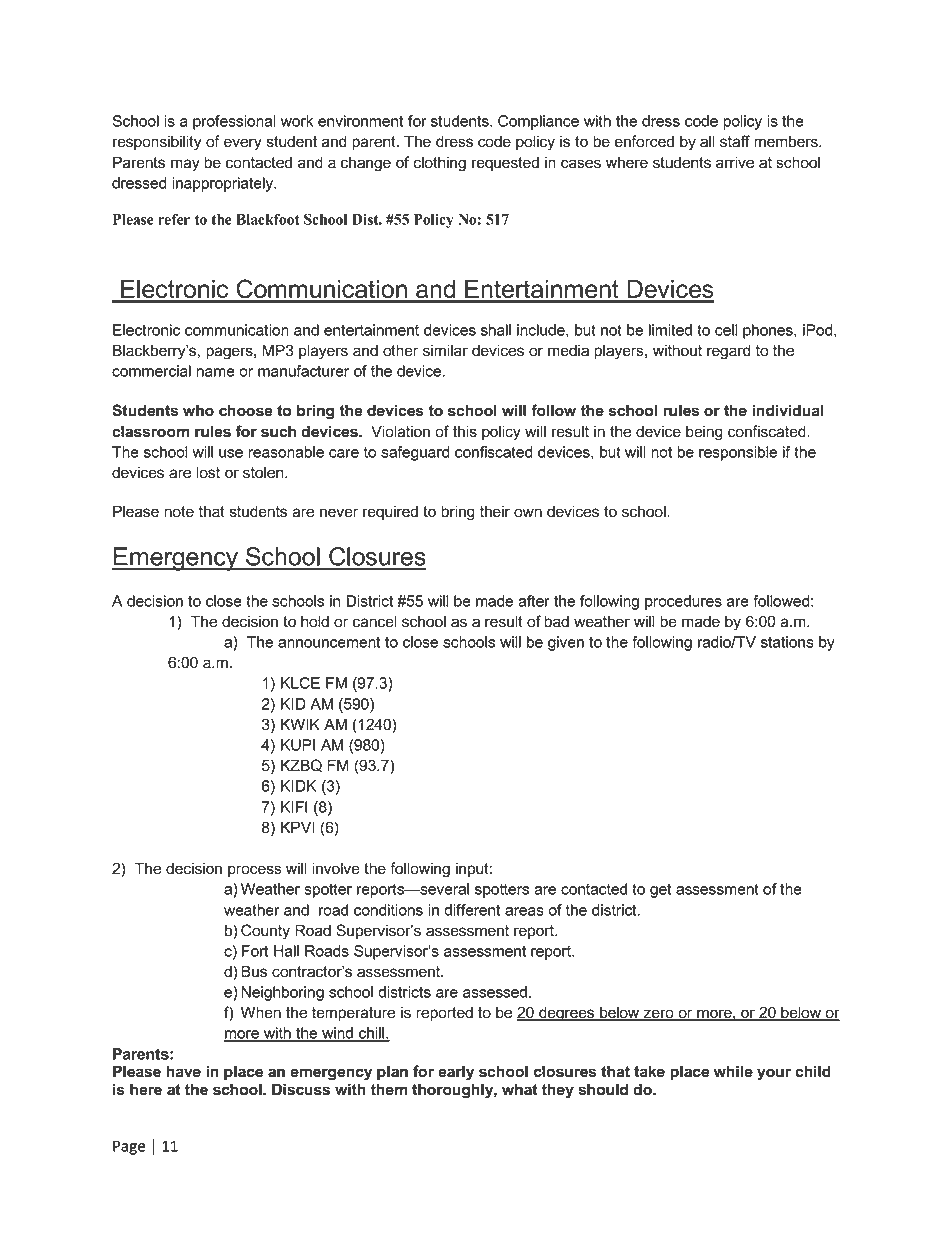  Describe the element at coordinates (505, 163) in the image. I see `requested` at that location.
